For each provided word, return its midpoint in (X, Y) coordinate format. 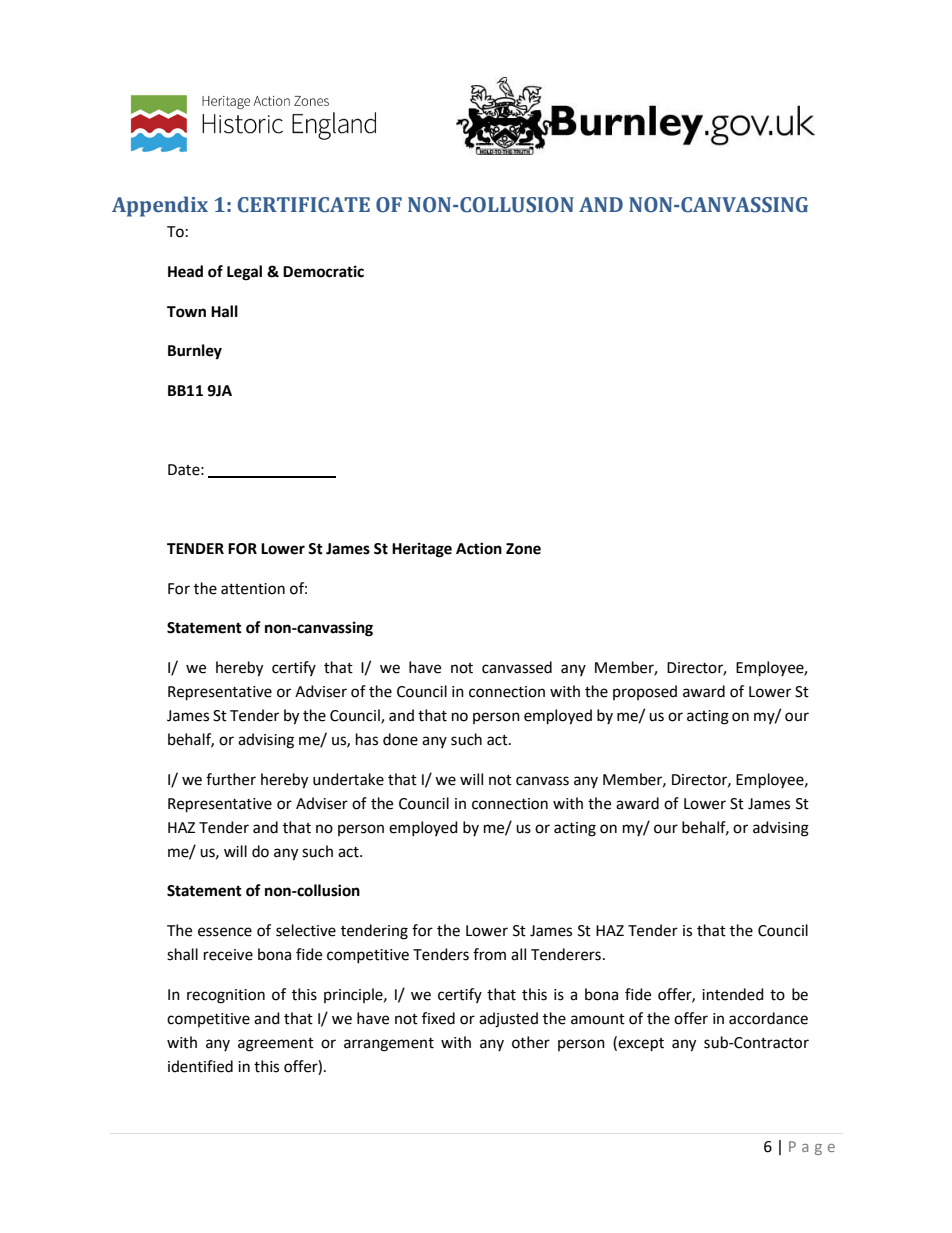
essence (225, 932)
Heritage (422, 550)
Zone (523, 549)
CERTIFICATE (303, 205)
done (400, 739)
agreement (276, 1045)
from (489, 954)
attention (253, 589)
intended (733, 994)
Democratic (323, 271)
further (231, 779)
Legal (244, 273)
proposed (645, 692)
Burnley (195, 352)
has (367, 739)
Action (479, 548)
